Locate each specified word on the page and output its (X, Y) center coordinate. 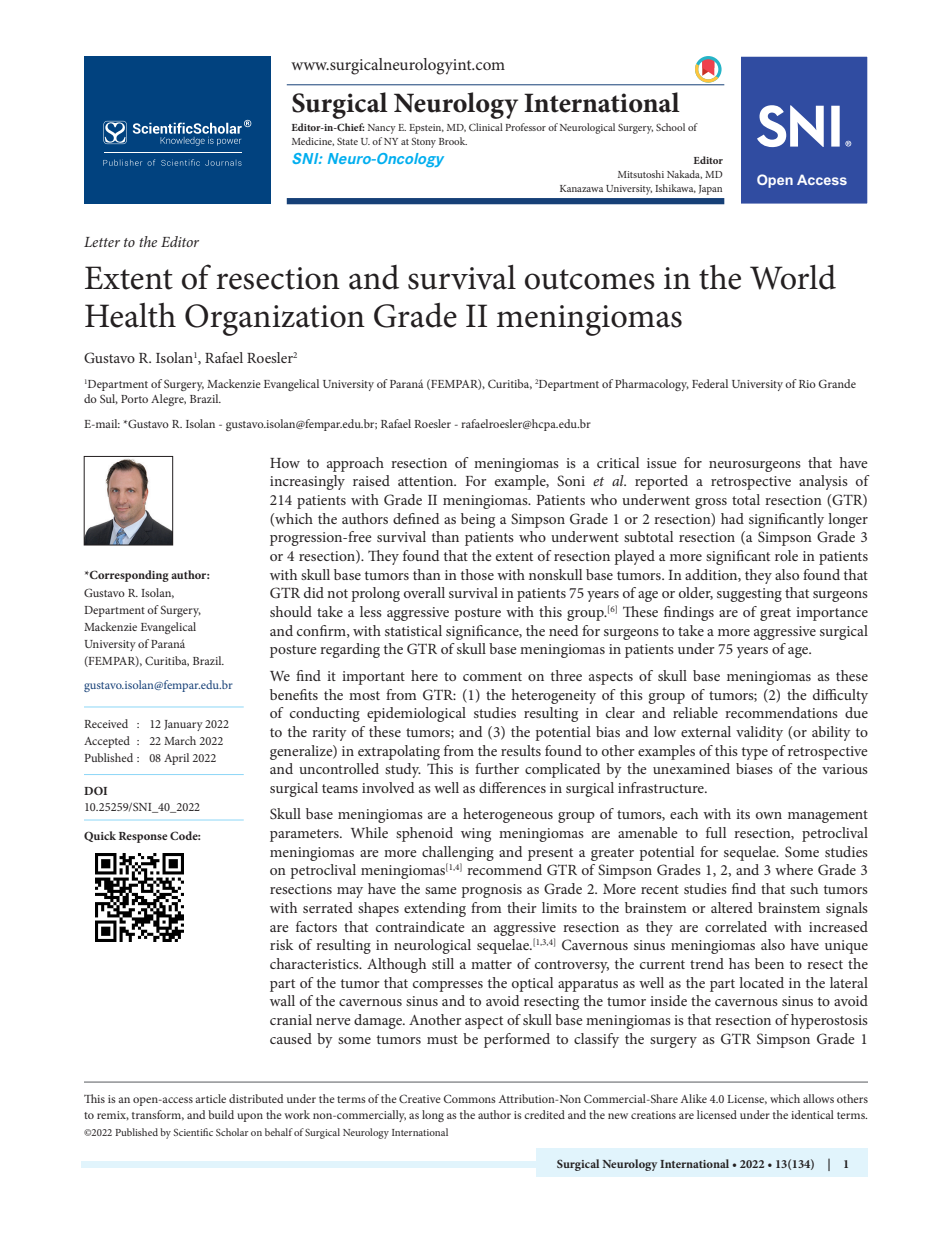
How (285, 463)
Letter (102, 242)
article (210, 1098)
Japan (710, 190)
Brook (453, 141)
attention (427, 481)
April (176, 759)
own (769, 815)
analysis (823, 482)
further (497, 768)
